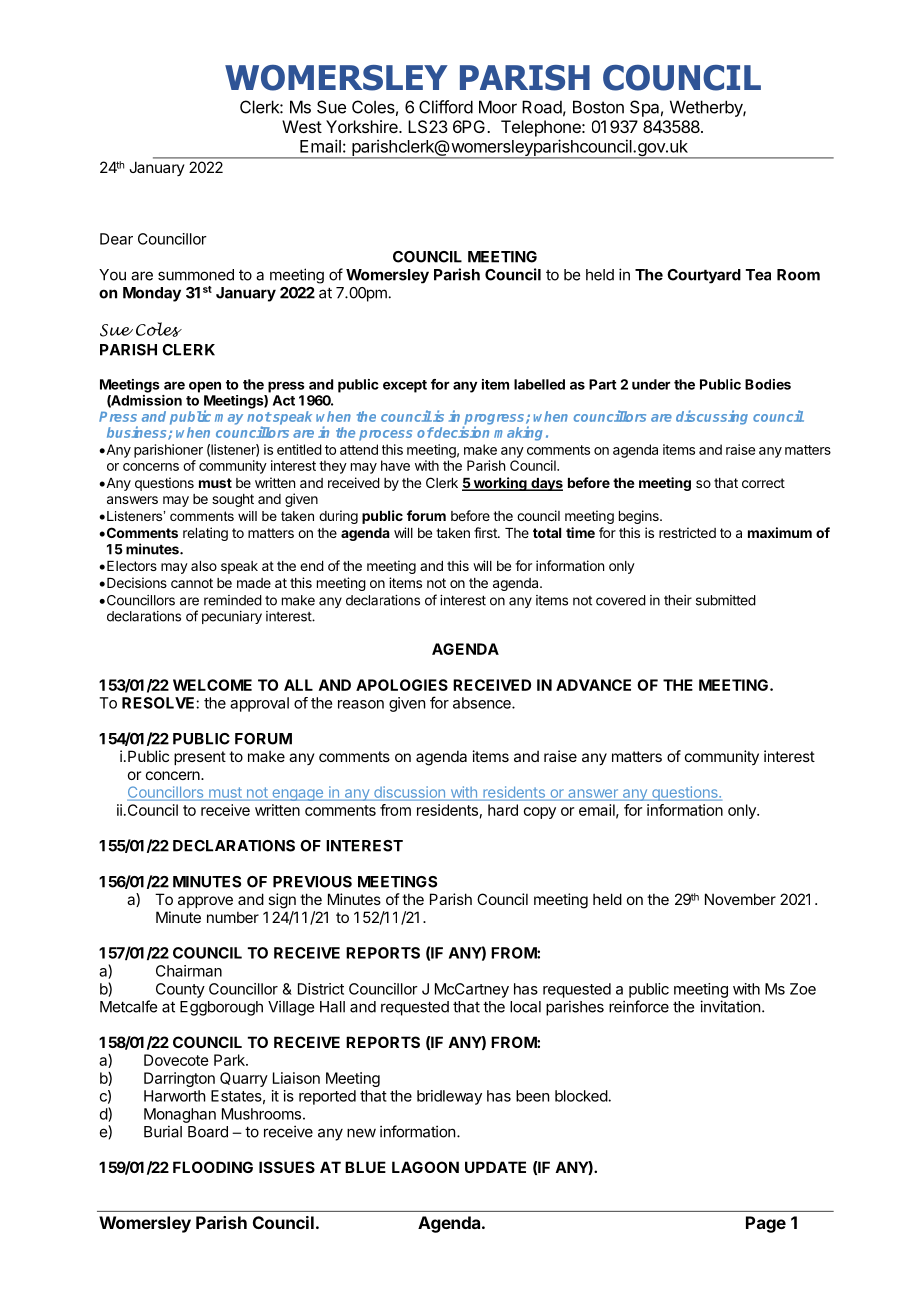 This screenshot has height=1308, width=924. I want to click on West, so click(302, 126).
